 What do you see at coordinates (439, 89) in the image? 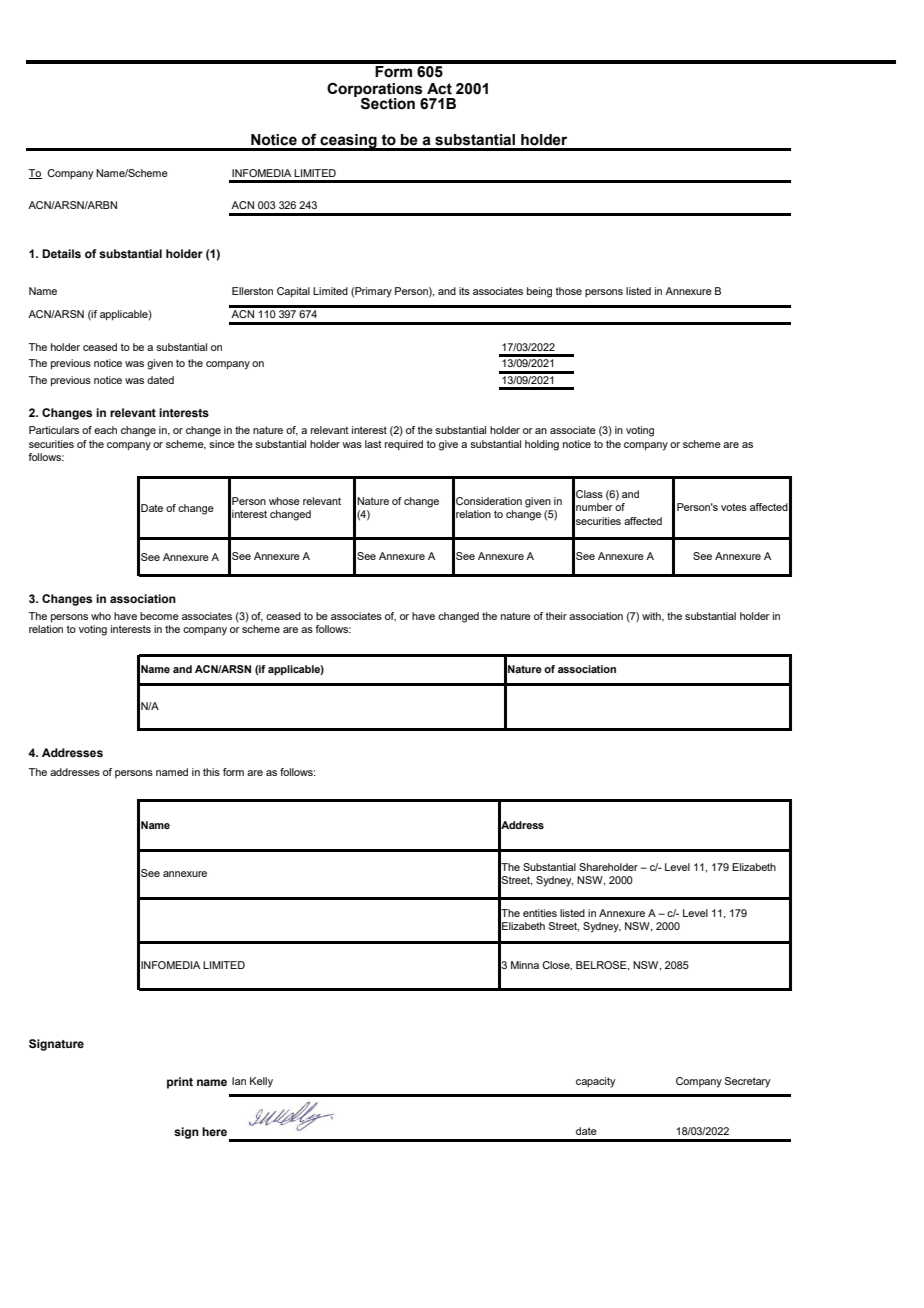
I see `Act` at bounding box center [439, 89].
